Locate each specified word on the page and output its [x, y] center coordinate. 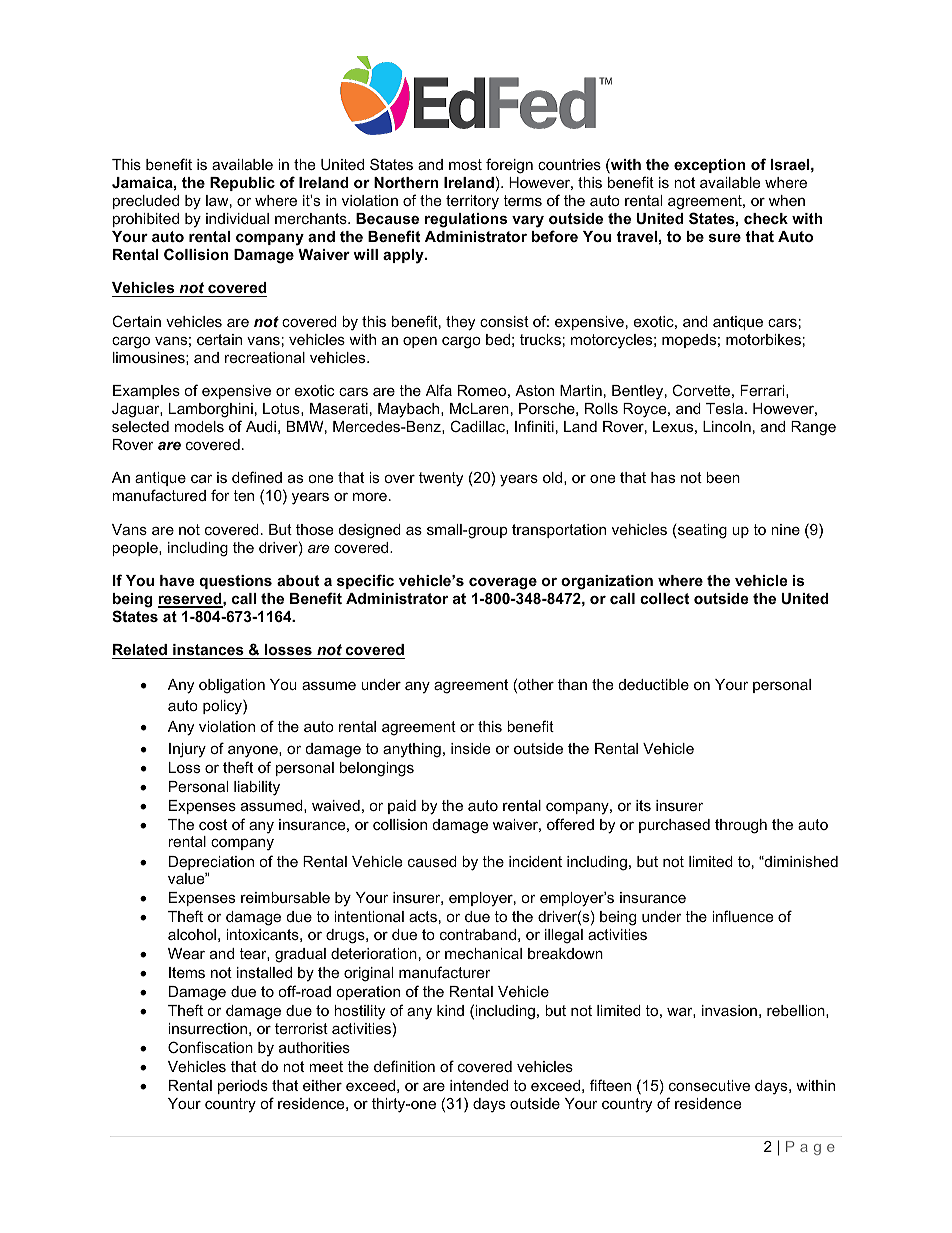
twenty [441, 479]
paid [402, 807]
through [741, 826]
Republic [242, 184]
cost [213, 824]
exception [709, 166]
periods [243, 1087]
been [723, 477]
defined [257, 477]
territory [472, 202]
